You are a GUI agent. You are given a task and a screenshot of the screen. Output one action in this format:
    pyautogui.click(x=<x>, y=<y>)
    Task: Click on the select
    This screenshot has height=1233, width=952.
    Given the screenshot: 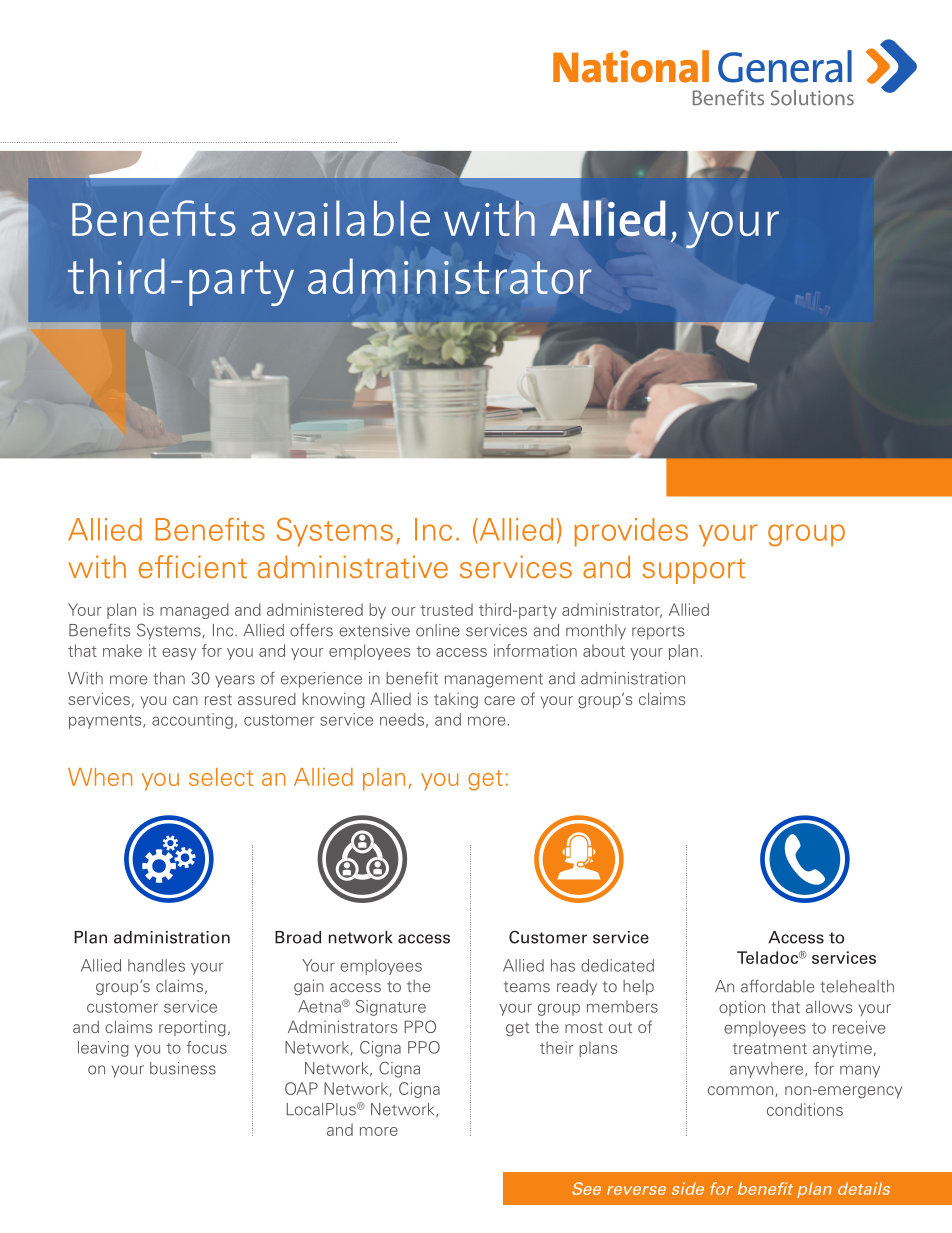 What is the action you would take?
    pyautogui.click(x=221, y=777)
